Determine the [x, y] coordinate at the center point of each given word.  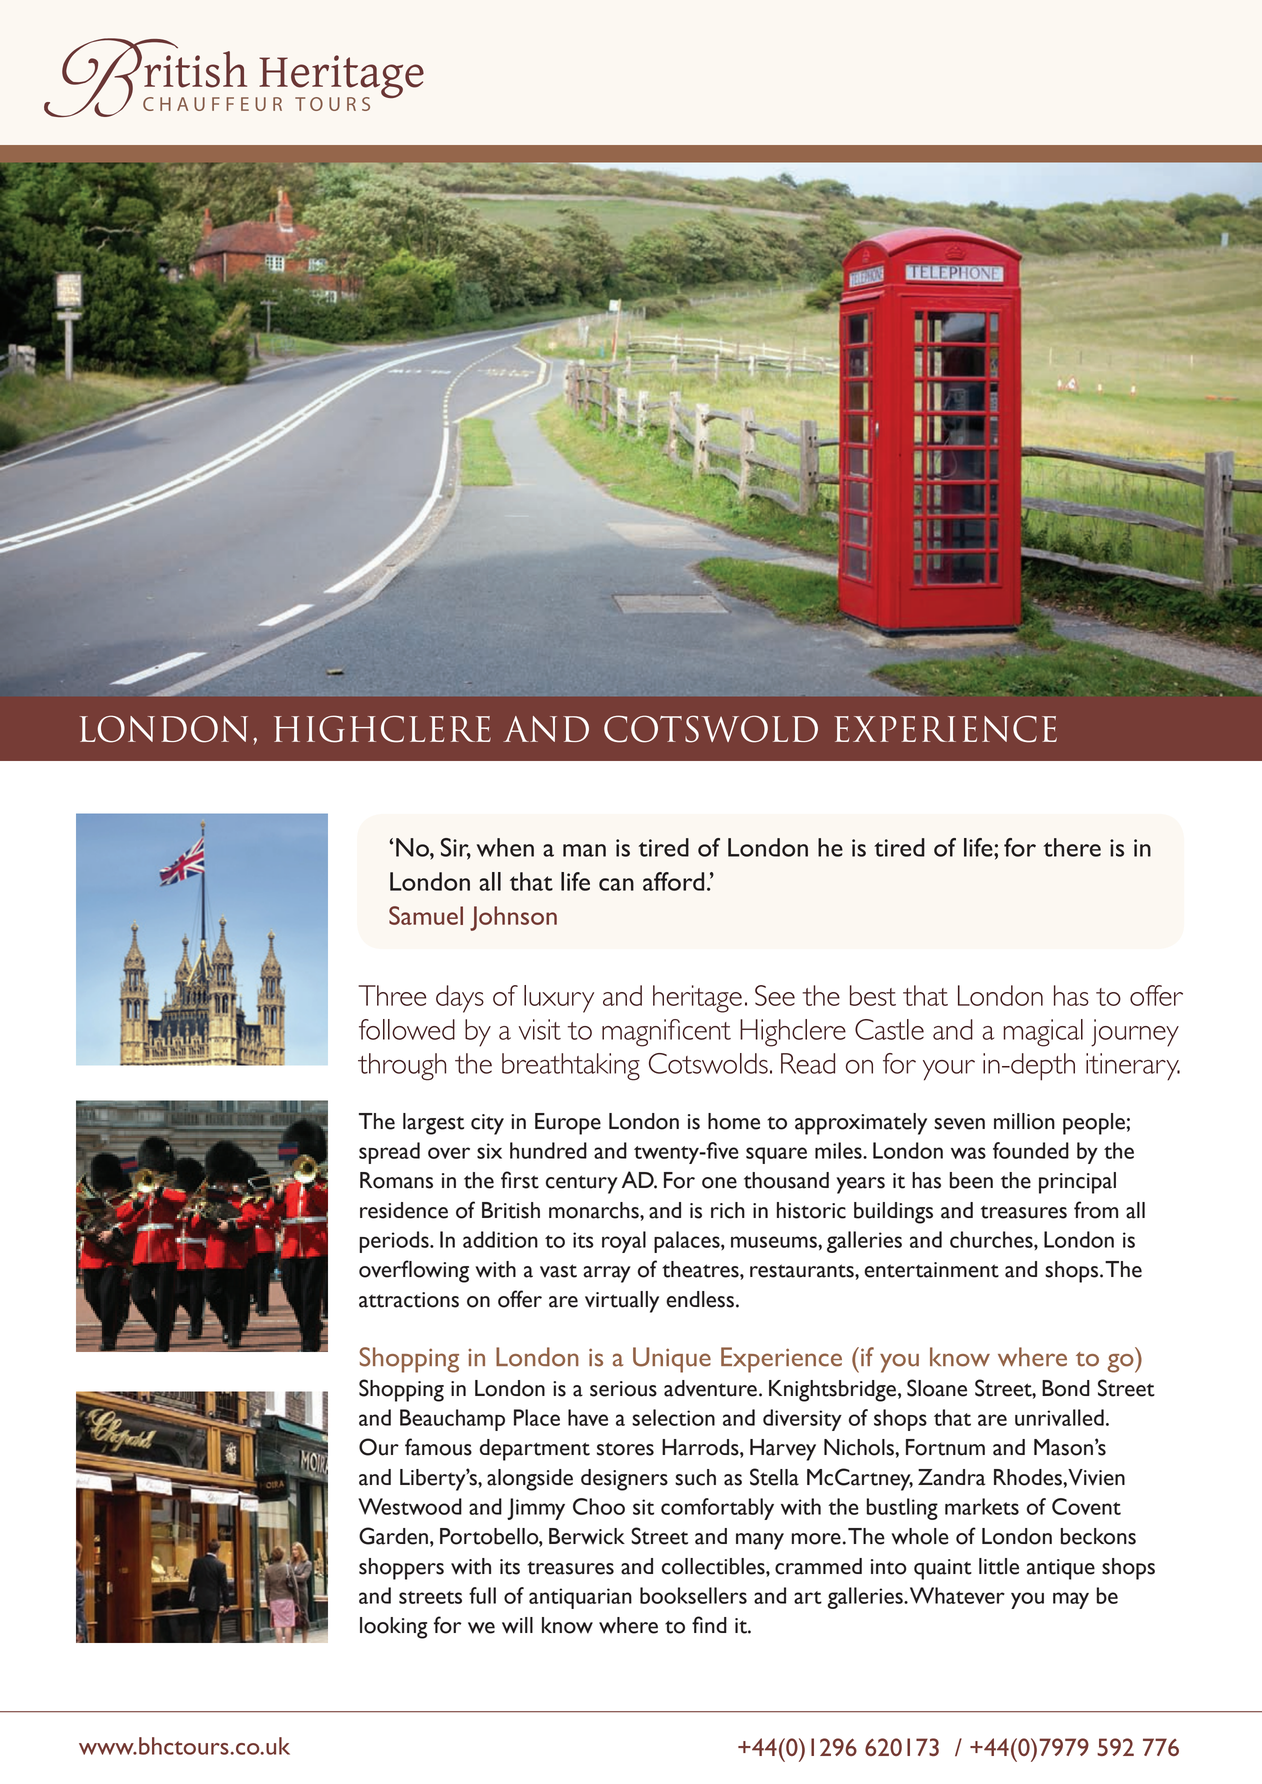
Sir [456, 848]
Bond [1066, 1388]
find [709, 1624]
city [487, 1124]
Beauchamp [452, 1420]
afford [673, 881]
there [1072, 847]
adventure [710, 1388]
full [482, 1595]
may [1071, 1600]
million [1024, 1121]
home [734, 1121]
